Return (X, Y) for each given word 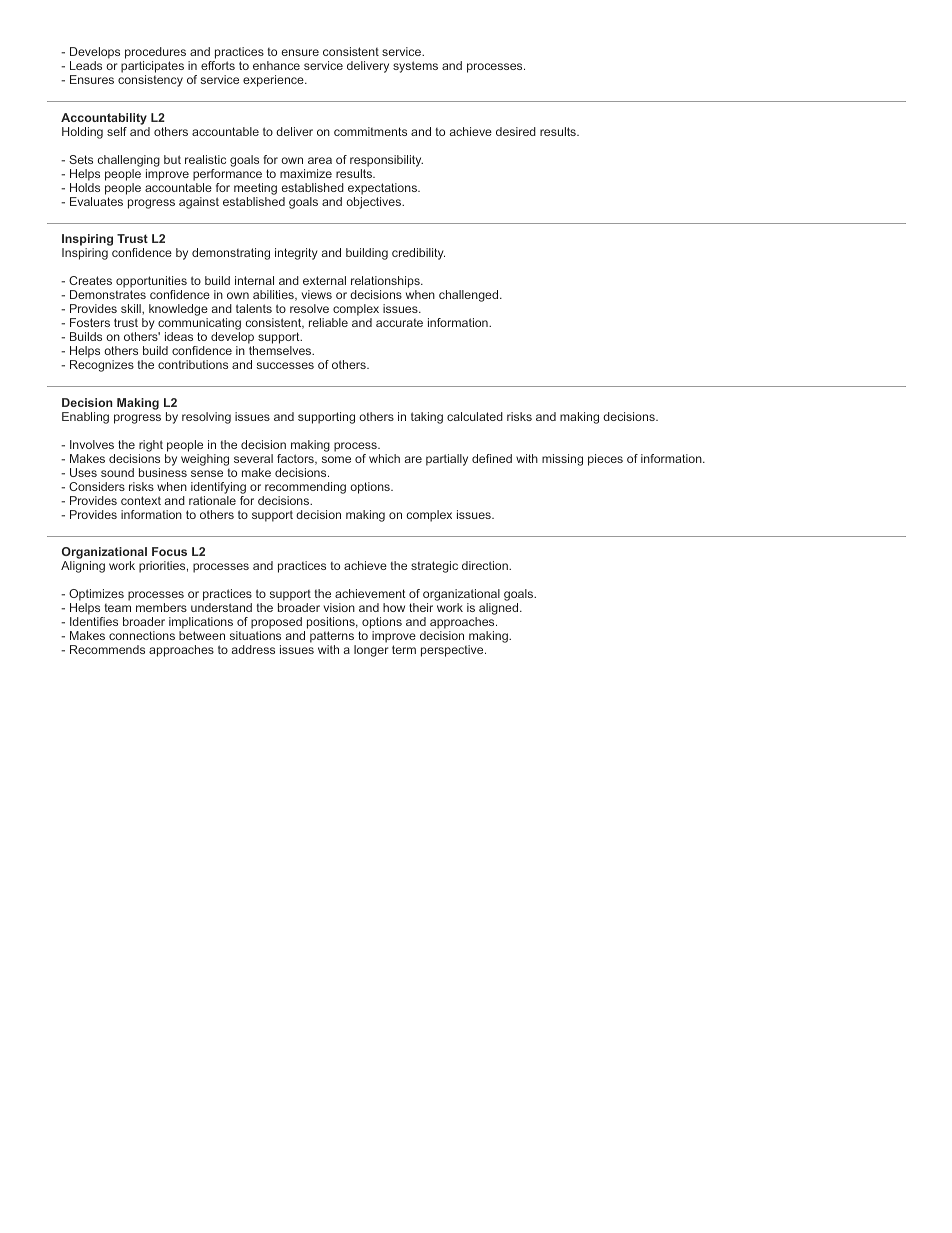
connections (142, 635)
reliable (328, 322)
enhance (276, 65)
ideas (179, 336)
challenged (470, 296)
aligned (500, 609)
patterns (333, 638)
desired (516, 131)
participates (152, 68)
